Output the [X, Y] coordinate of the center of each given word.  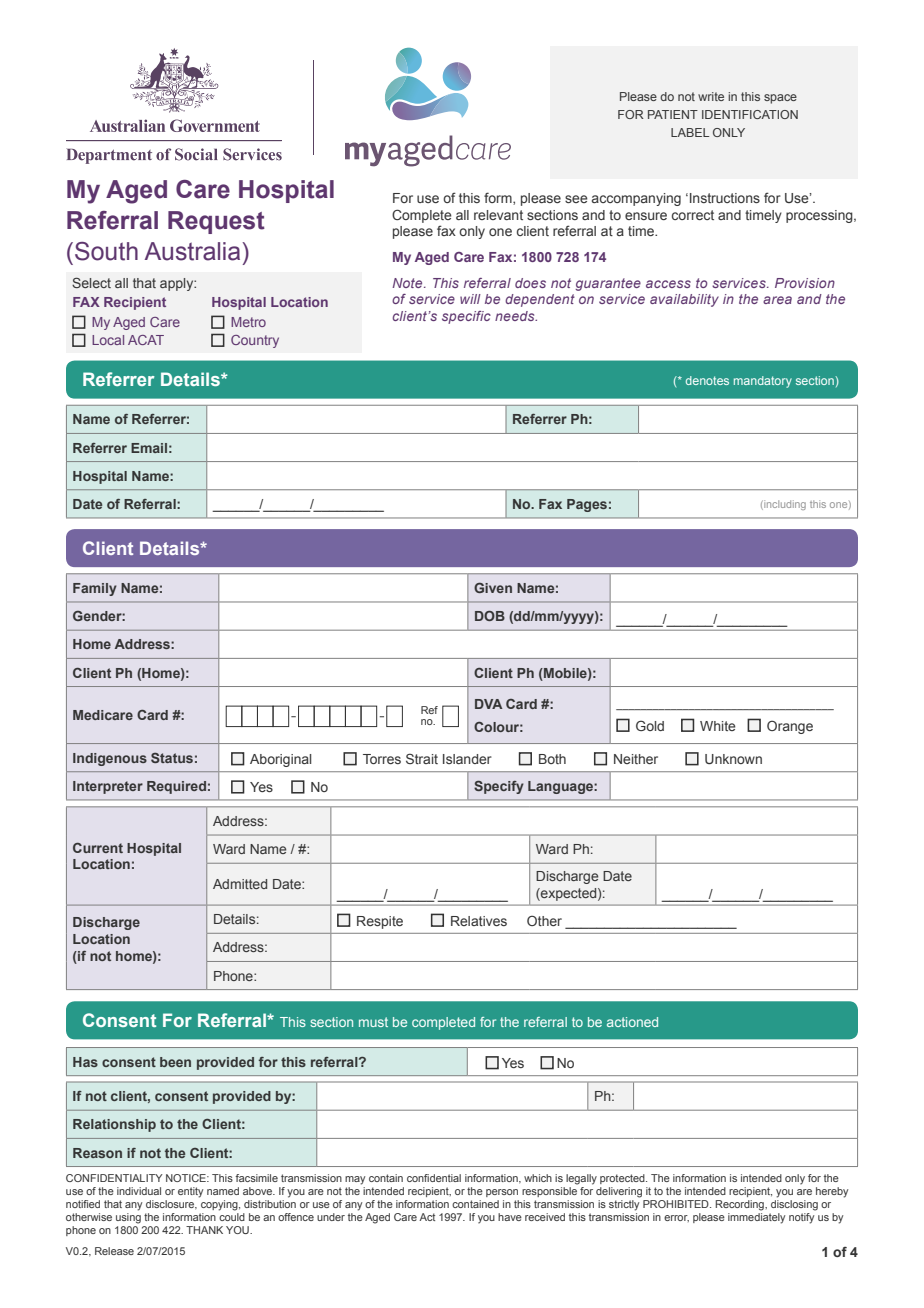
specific [466, 317]
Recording [740, 1205]
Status [172, 758]
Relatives [479, 921]
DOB [490, 616]
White [718, 726]
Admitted [240, 884]
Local [108, 340]
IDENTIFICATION [750, 114]
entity [190, 1192]
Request [216, 222]
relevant [498, 215]
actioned [632, 1022]
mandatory [763, 382]
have [510, 1217]
